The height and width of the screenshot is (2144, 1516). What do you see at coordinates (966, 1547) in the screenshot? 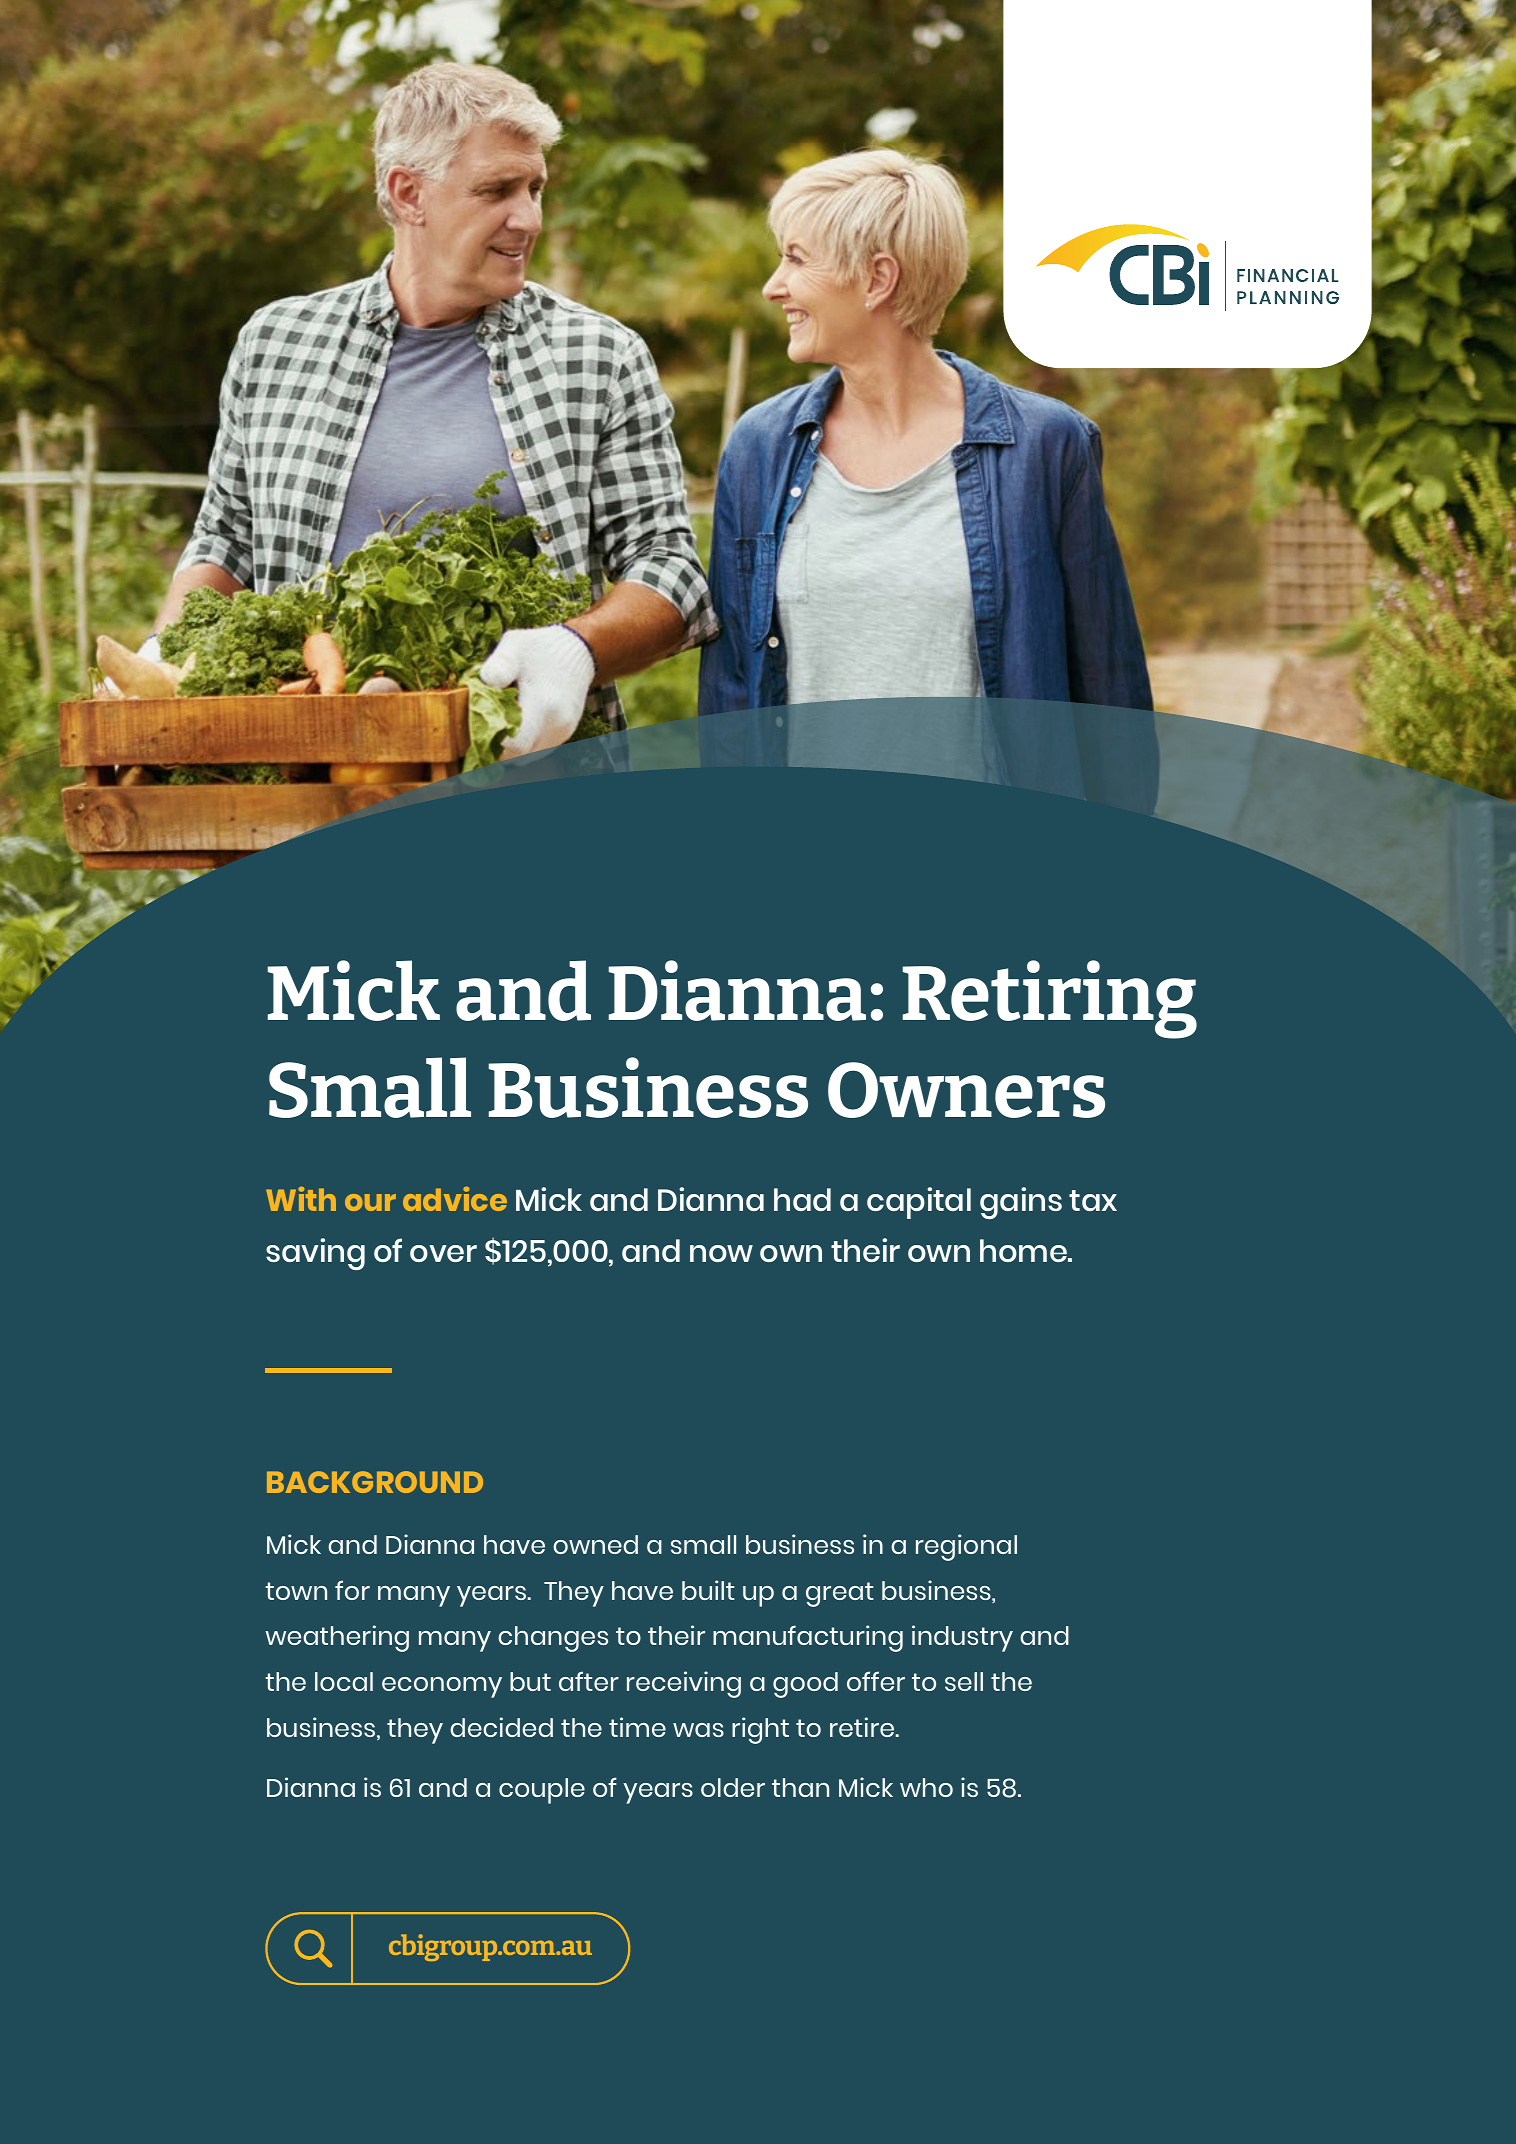
I see `regional` at bounding box center [966, 1547].
